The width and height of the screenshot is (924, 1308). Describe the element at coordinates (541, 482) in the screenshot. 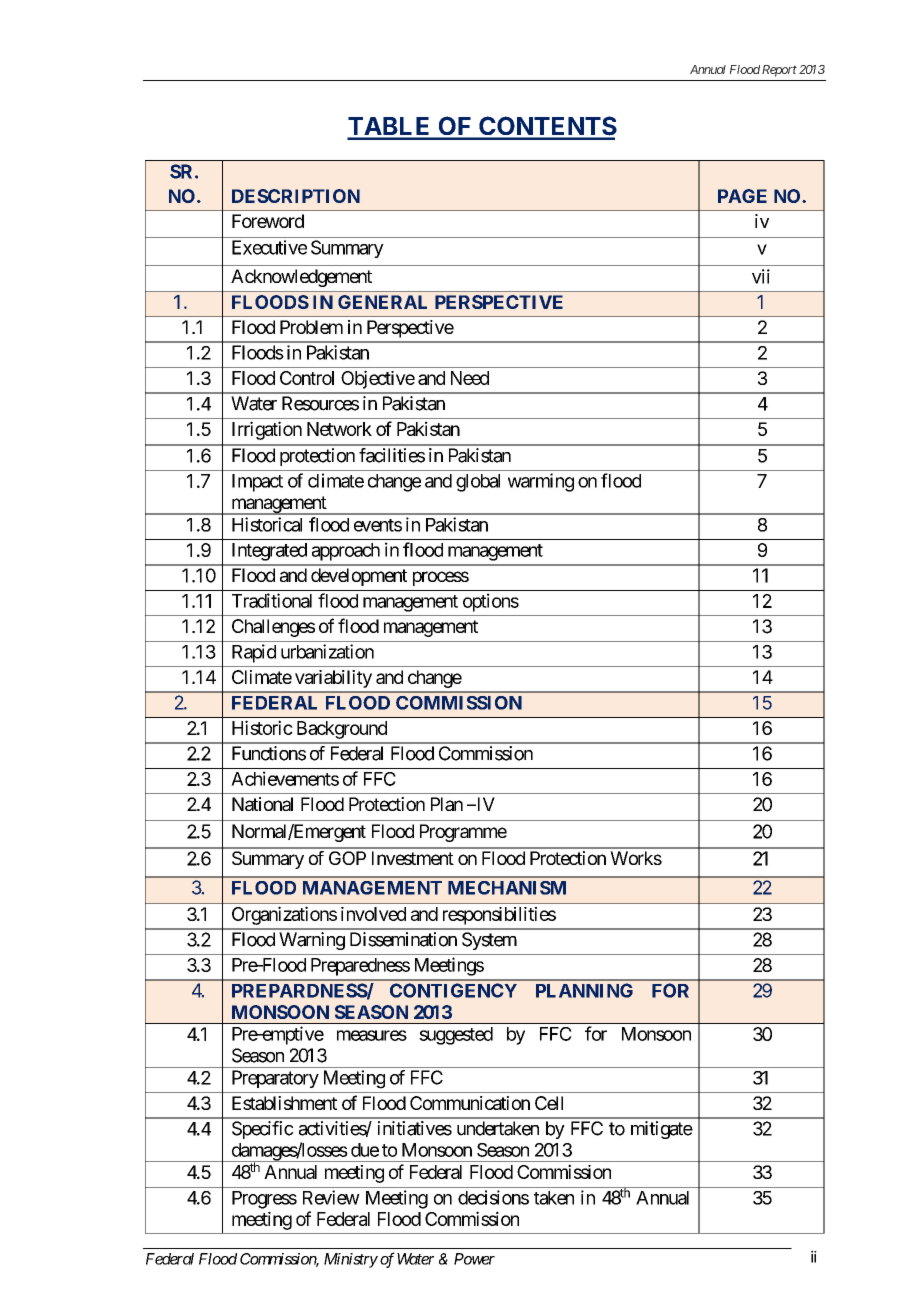

I see `warming` at that location.
